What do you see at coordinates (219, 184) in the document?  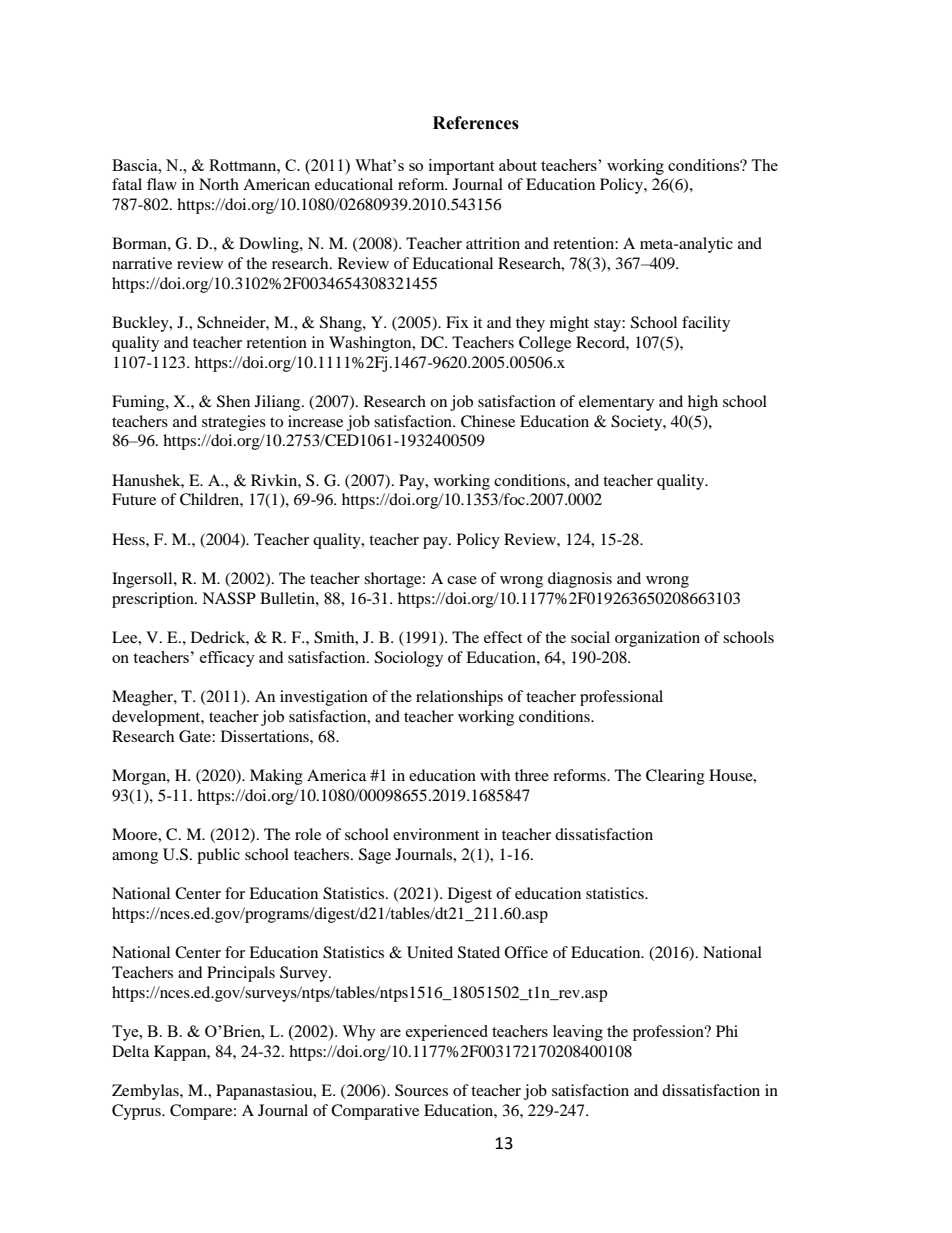 I see `North` at bounding box center [219, 184].
